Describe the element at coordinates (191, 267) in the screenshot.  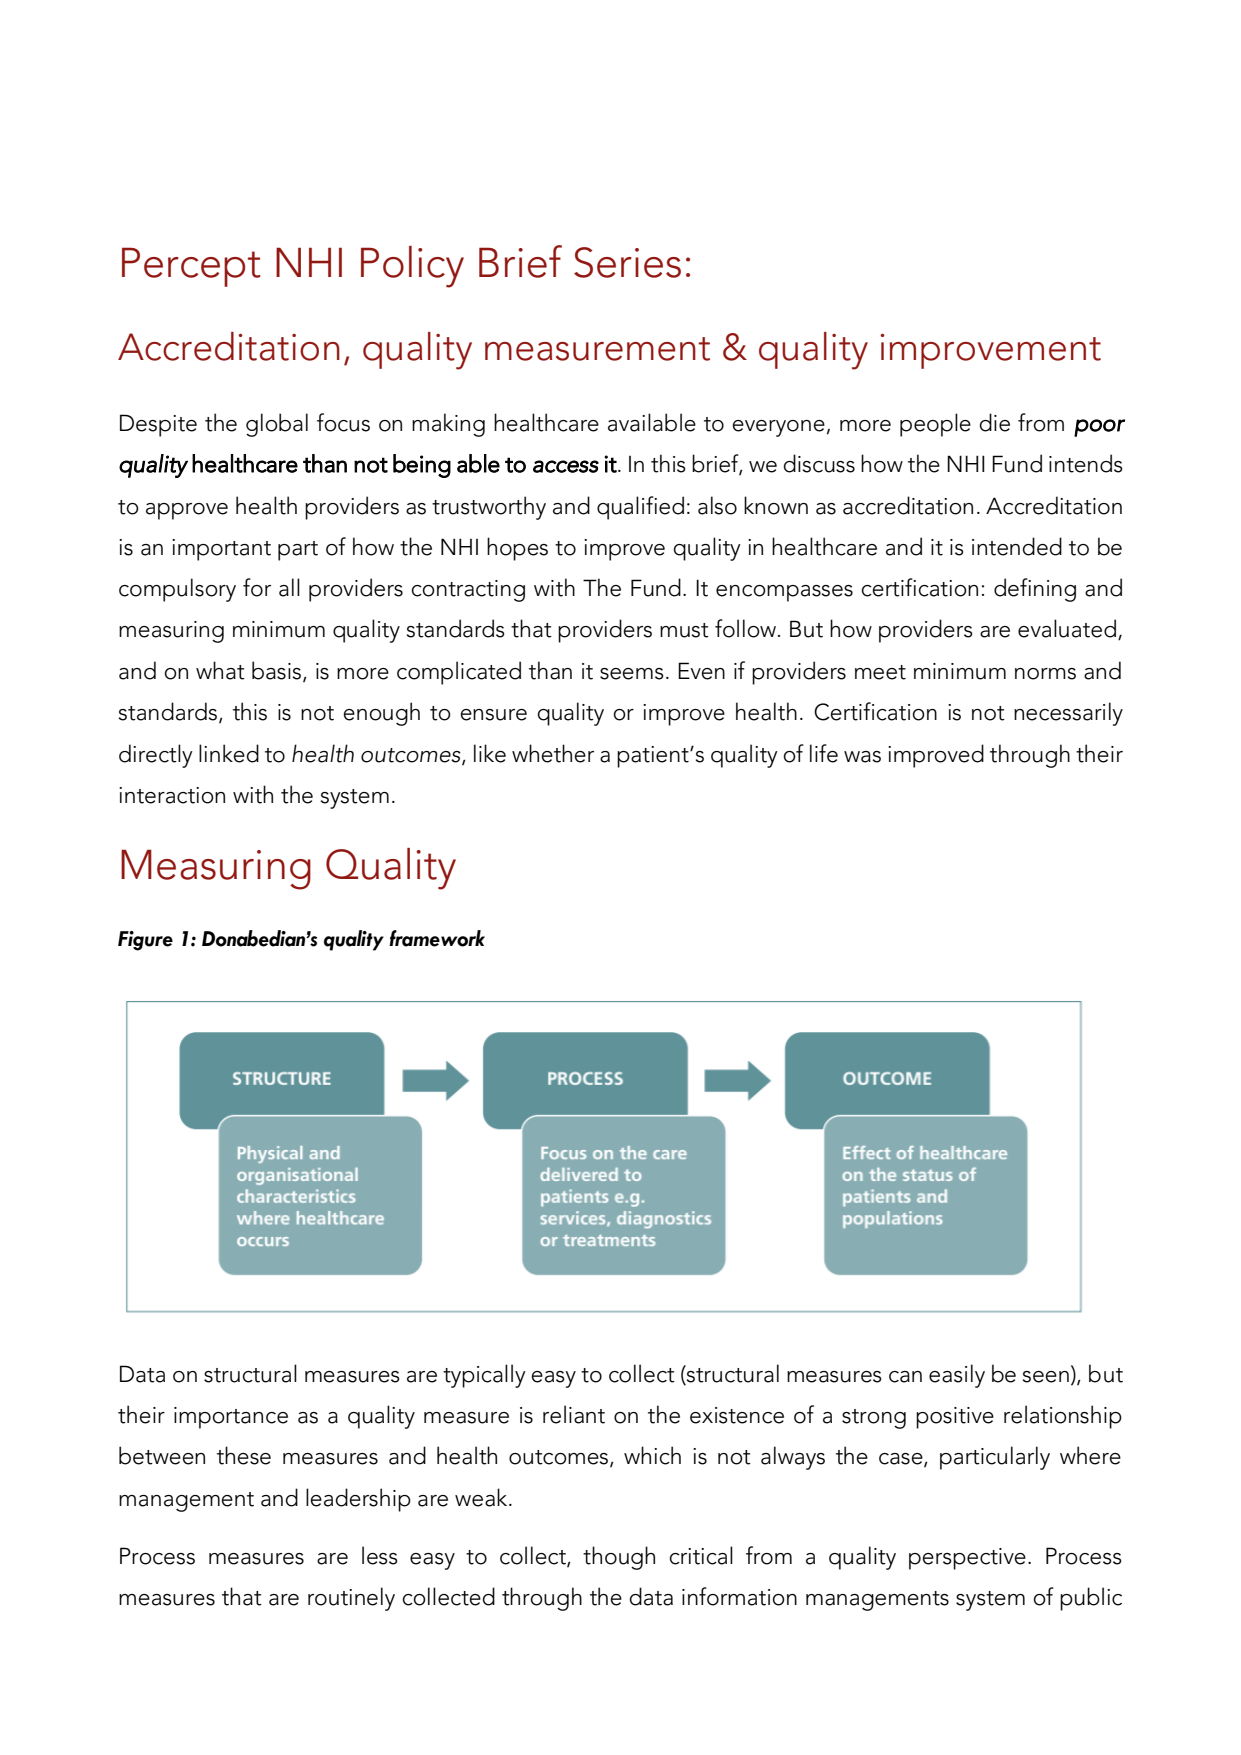
I see `Percept` at that location.
